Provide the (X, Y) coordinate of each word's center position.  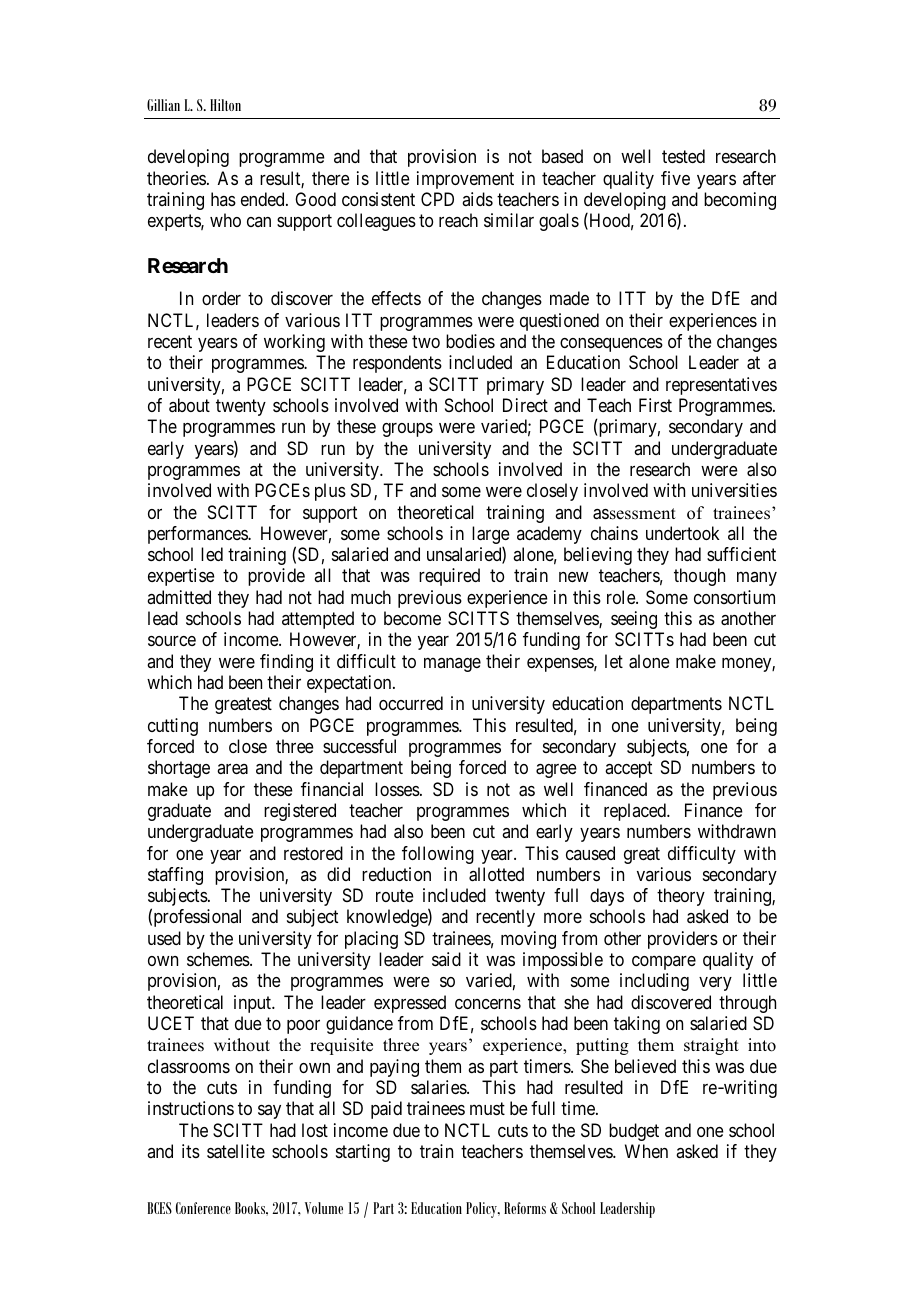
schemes (219, 959)
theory (681, 897)
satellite (236, 1151)
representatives (721, 386)
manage (452, 665)
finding (286, 663)
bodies (470, 341)
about (189, 405)
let (614, 661)
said (446, 959)
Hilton (225, 105)
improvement (465, 180)
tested (683, 156)
